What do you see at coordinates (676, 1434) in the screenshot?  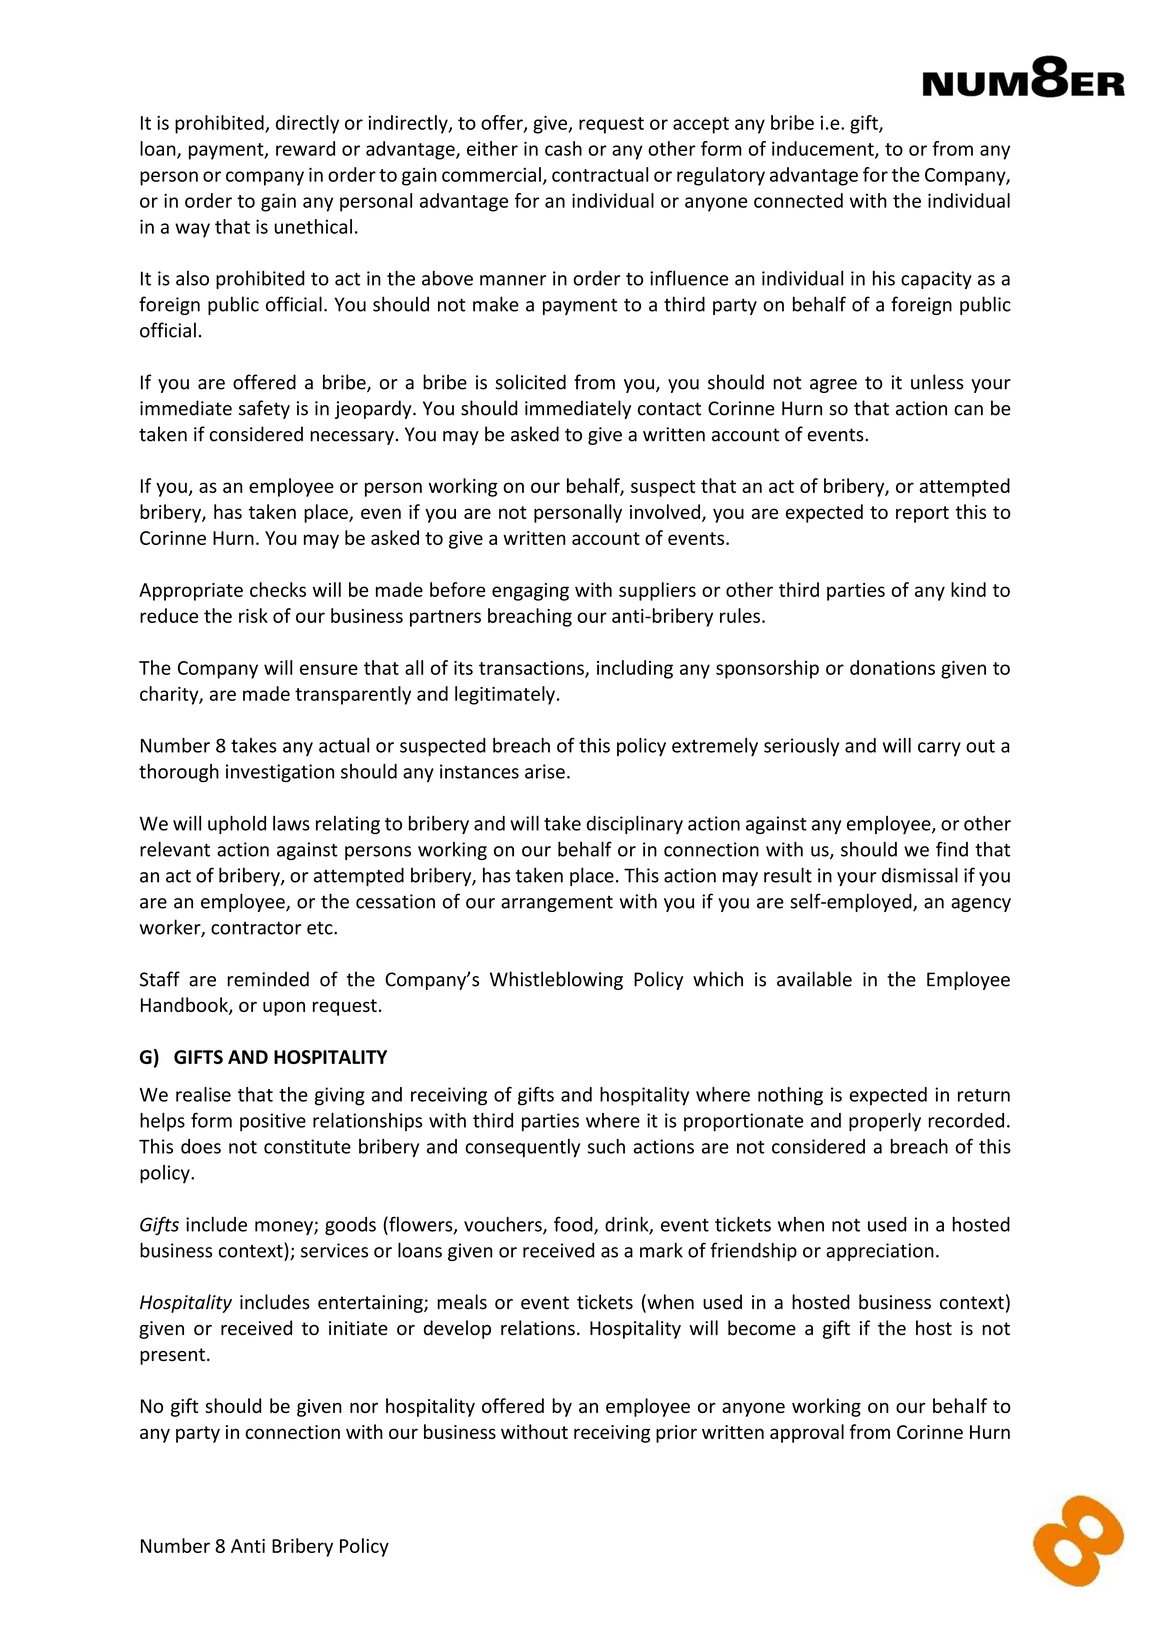 I see `prior` at bounding box center [676, 1434].
